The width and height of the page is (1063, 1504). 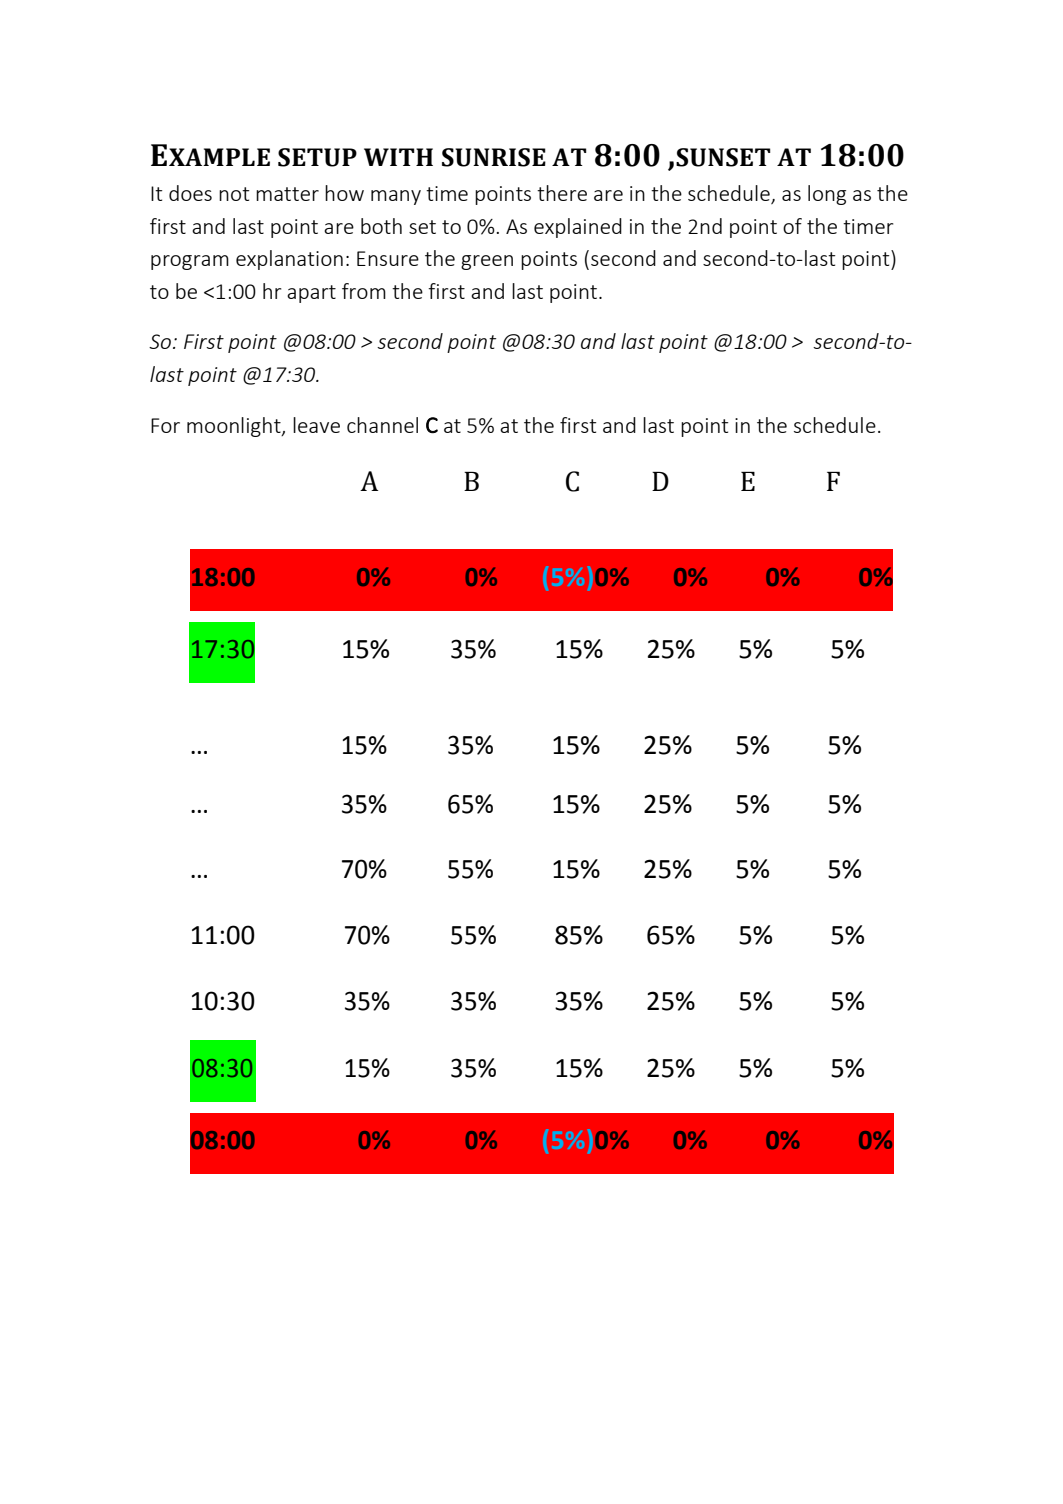 I want to click on SUNRISE, so click(x=494, y=157).
